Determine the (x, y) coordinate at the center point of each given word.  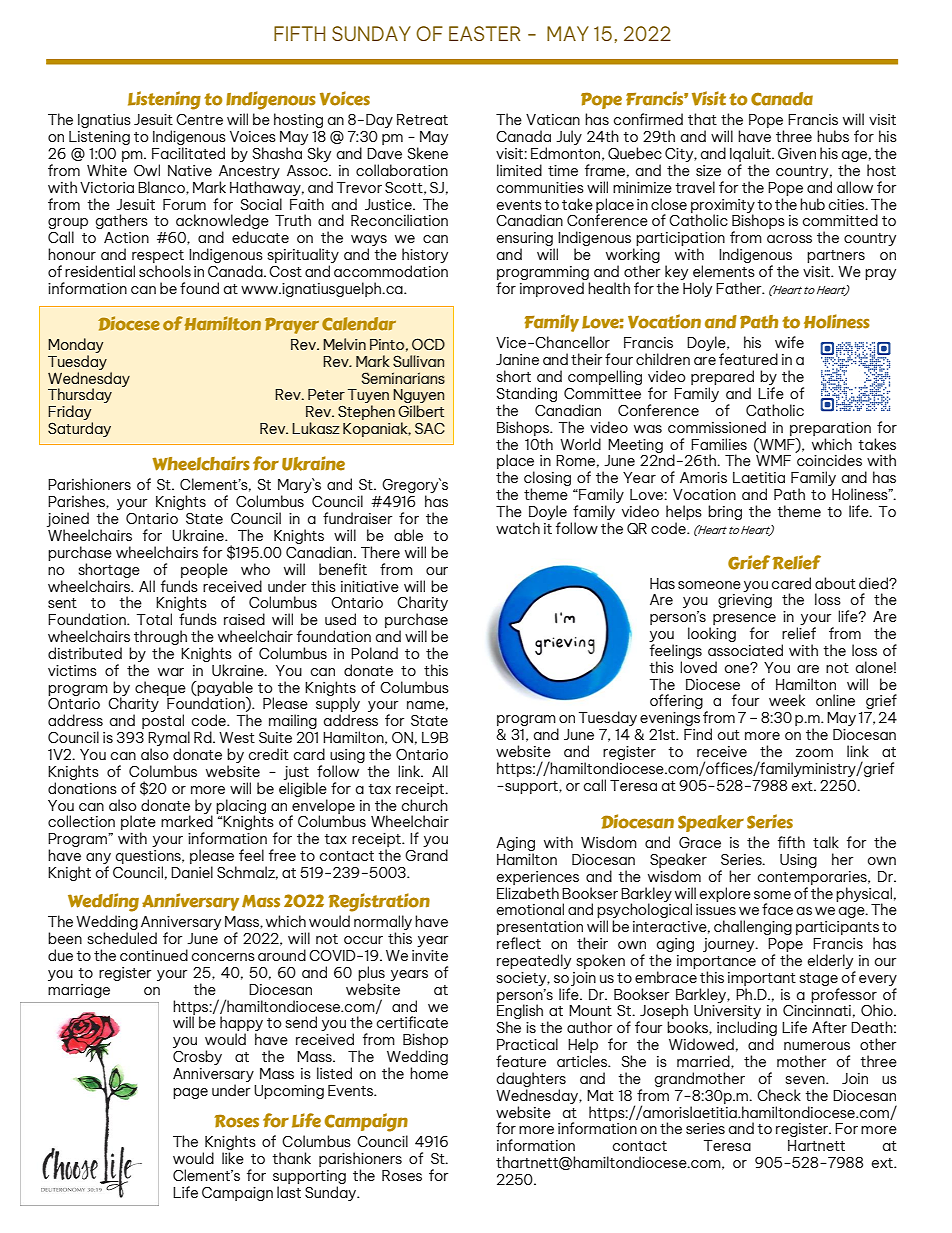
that (702, 119)
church (425, 805)
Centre (199, 119)
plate (138, 824)
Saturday (79, 429)
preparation (830, 429)
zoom (814, 753)
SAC (430, 428)
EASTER (484, 33)
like (233, 1158)
